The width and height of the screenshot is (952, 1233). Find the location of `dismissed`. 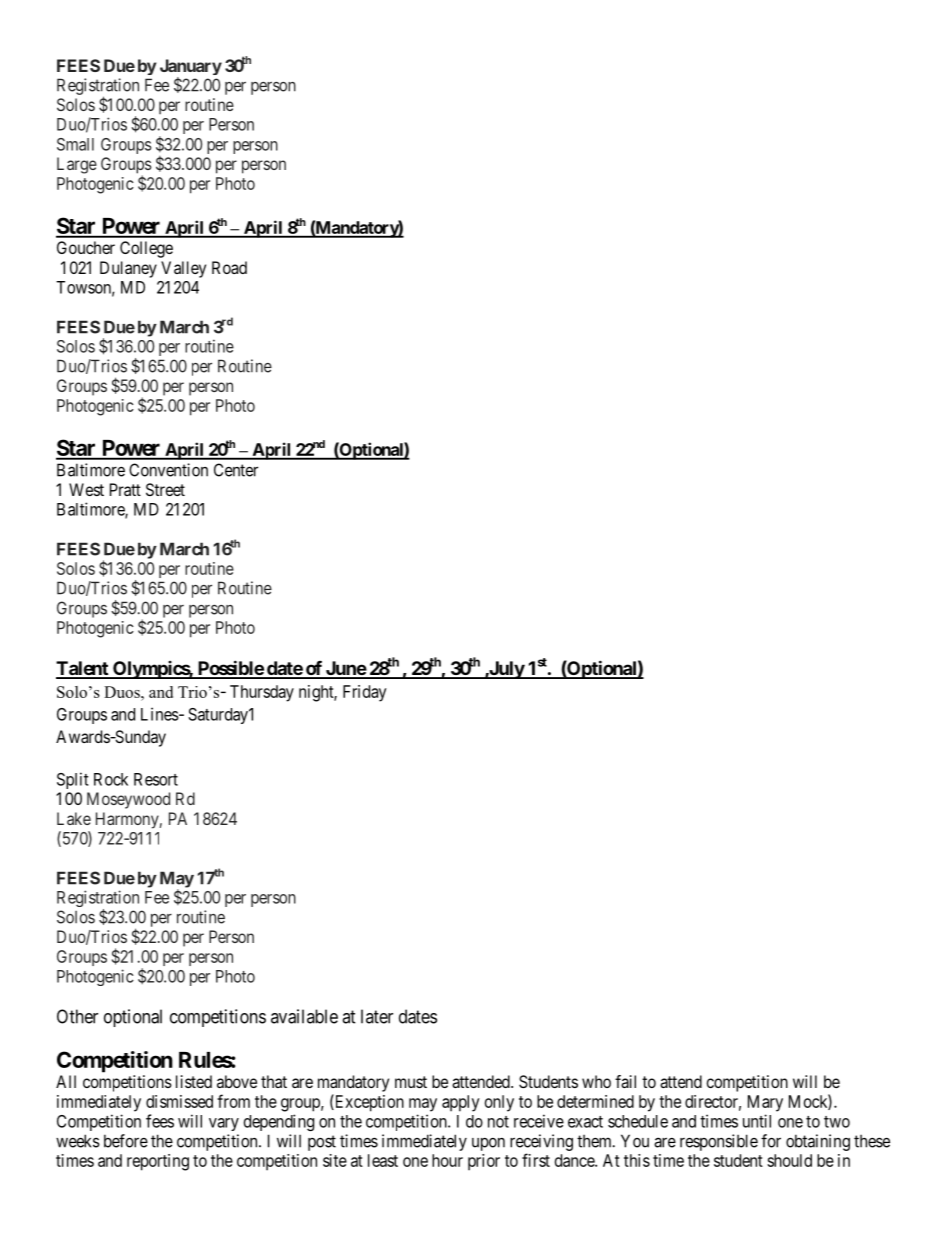

dismissed is located at coordinates (179, 1101).
